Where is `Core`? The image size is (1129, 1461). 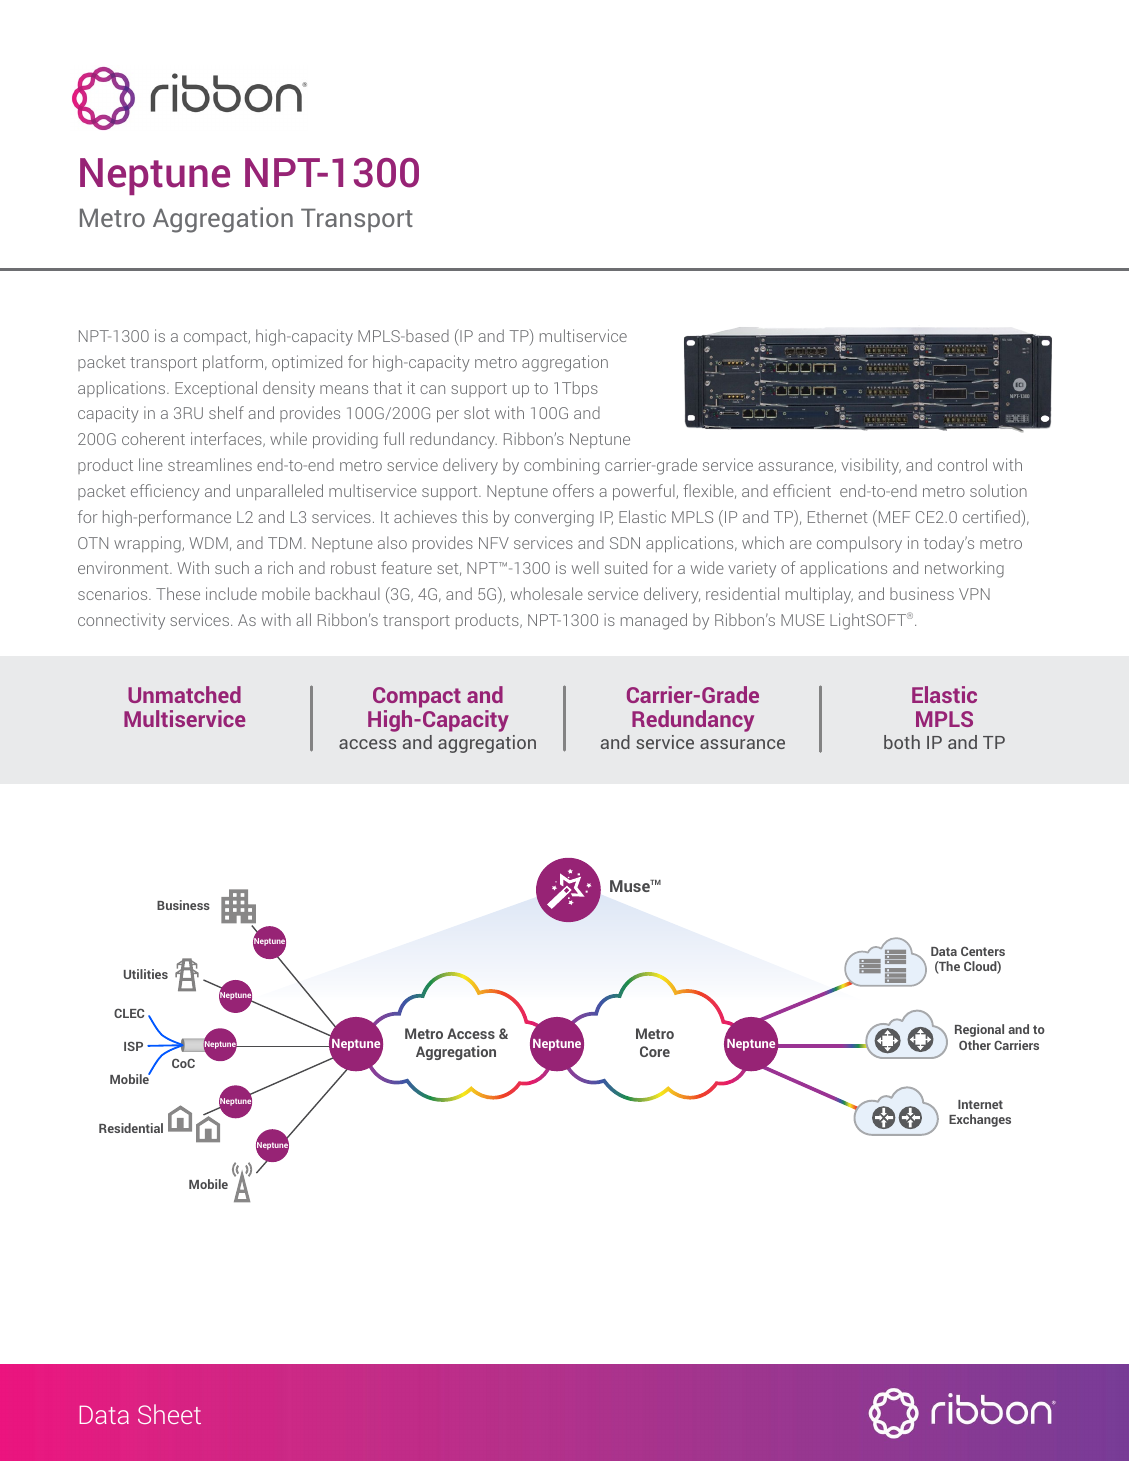 Core is located at coordinates (655, 1051).
